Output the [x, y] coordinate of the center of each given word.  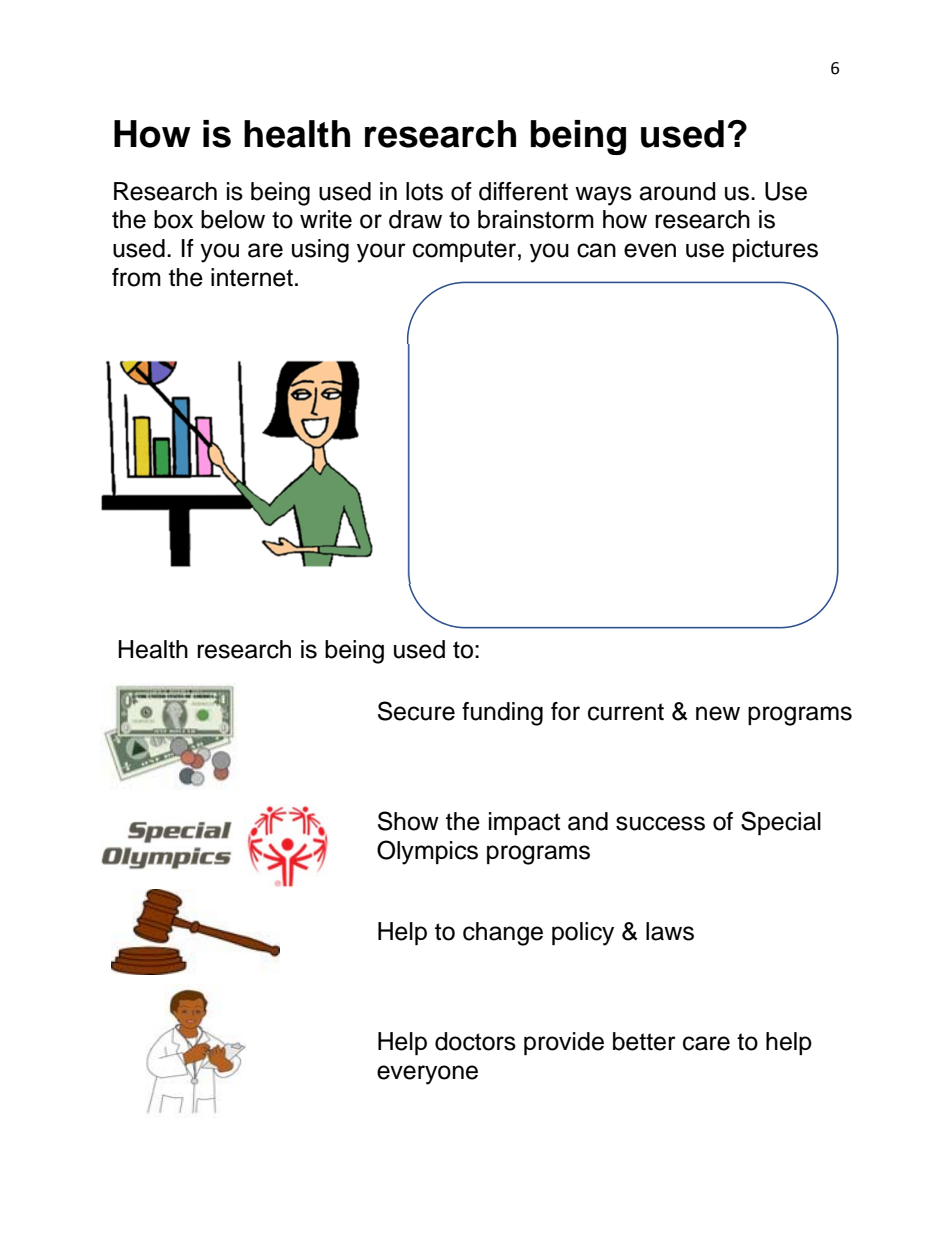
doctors [475, 1041]
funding [502, 714]
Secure [416, 711]
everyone [427, 1075]
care [706, 1043]
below [233, 219]
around [677, 191]
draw [415, 219]
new [718, 713]
